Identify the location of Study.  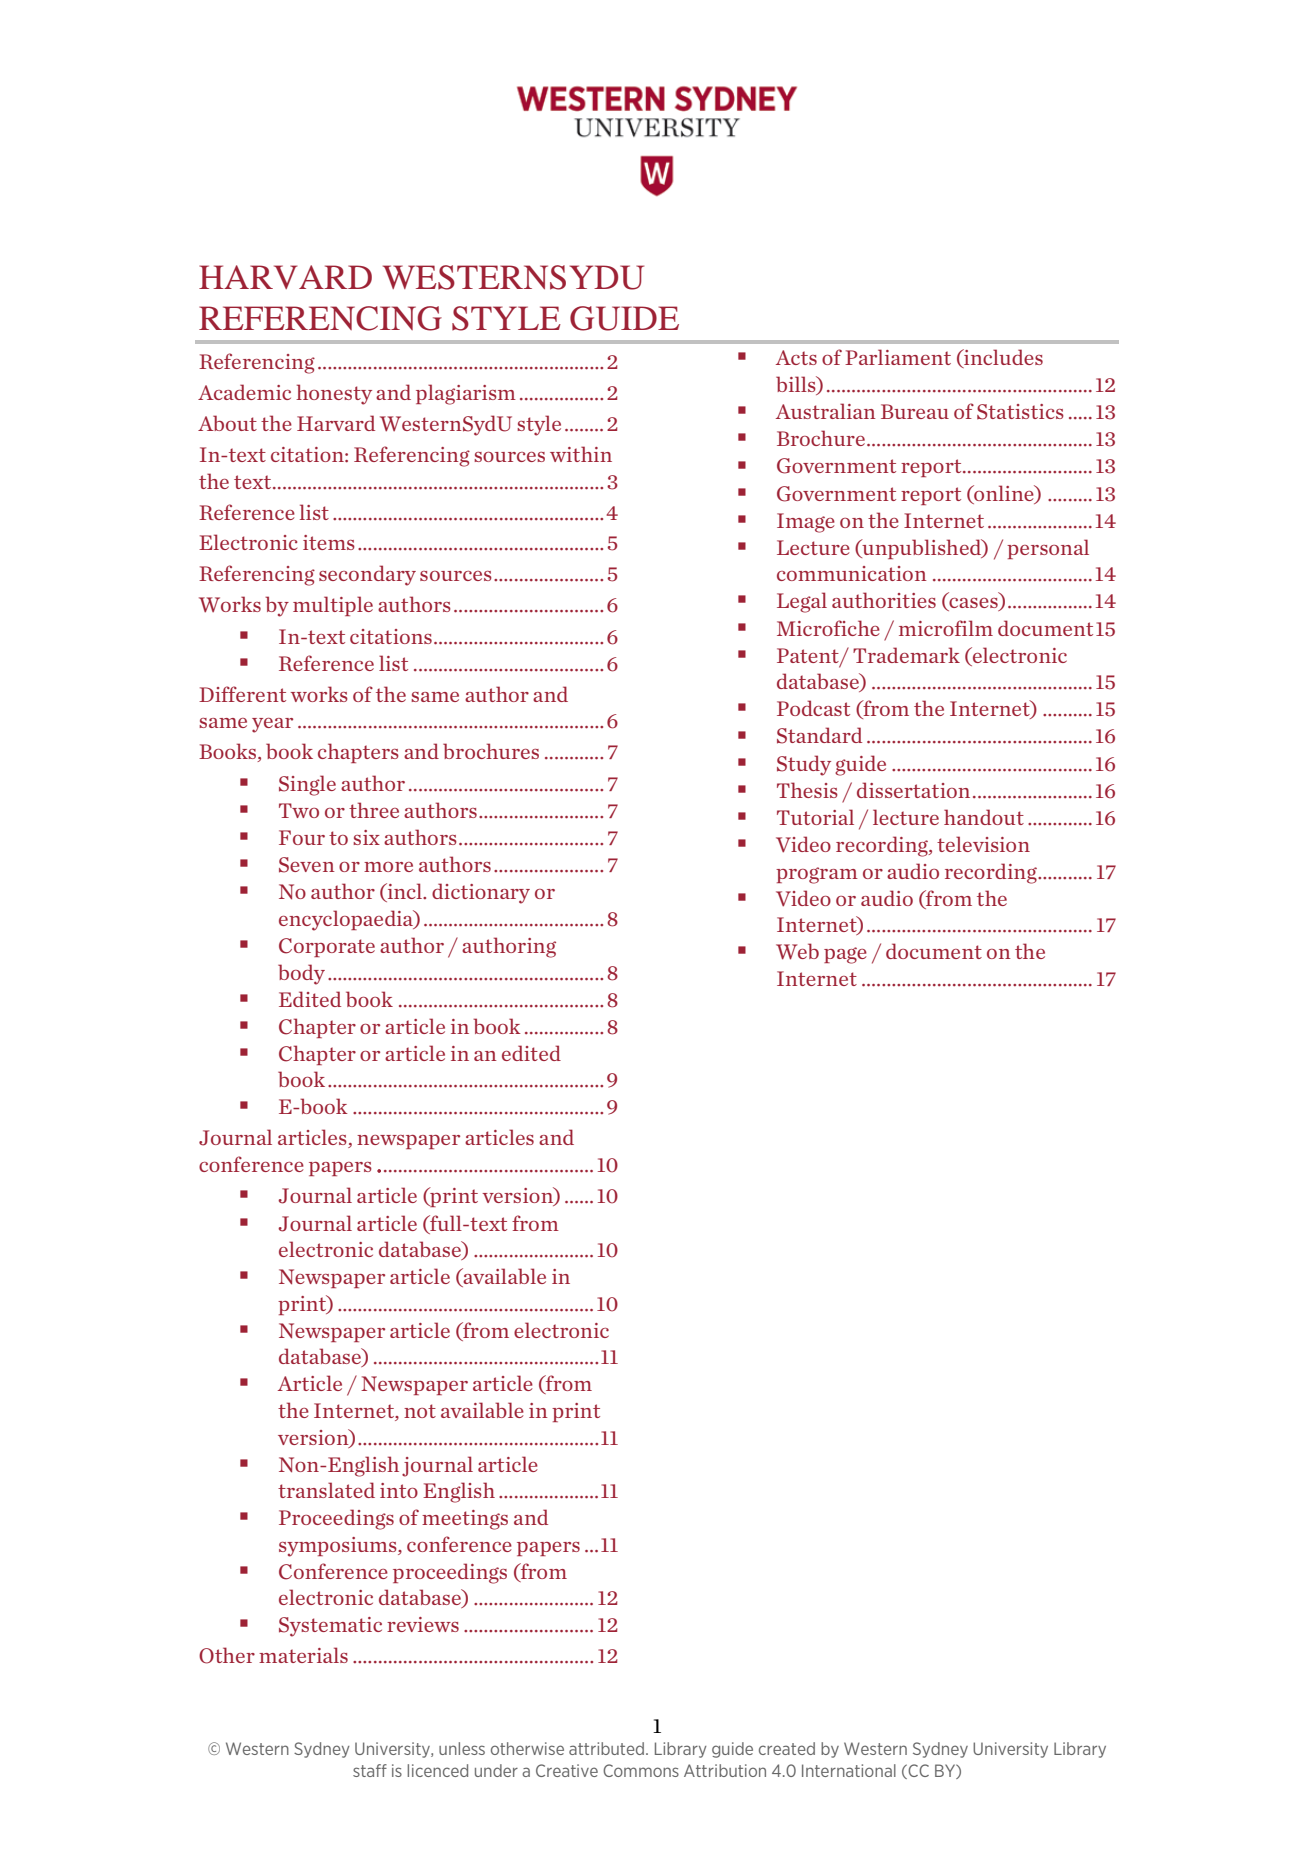
(804, 765).
